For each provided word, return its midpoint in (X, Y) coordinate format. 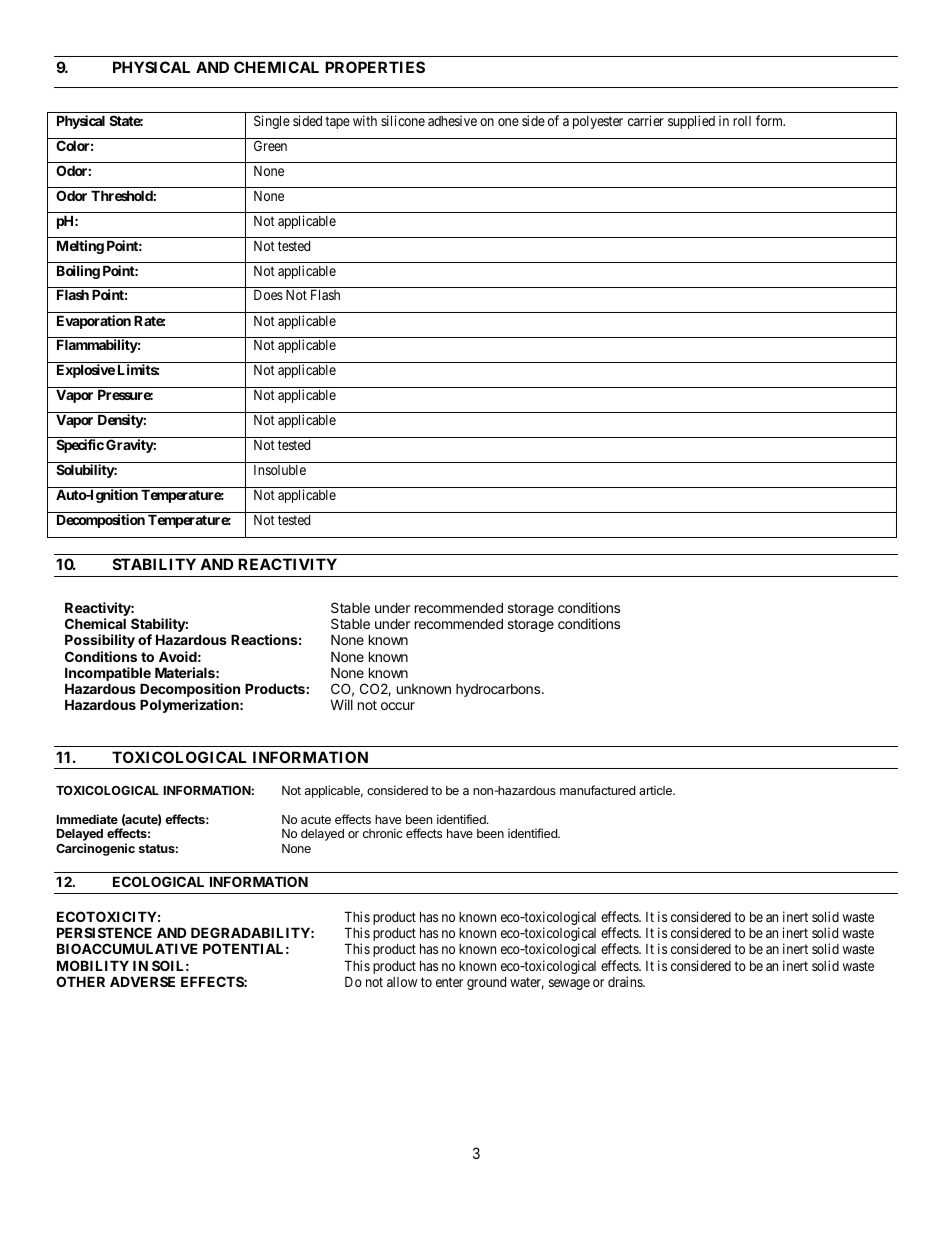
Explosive (86, 371)
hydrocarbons (499, 690)
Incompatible (108, 675)
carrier (646, 120)
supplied (691, 122)
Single (272, 122)
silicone (403, 120)
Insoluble (280, 470)
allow (402, 982)
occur (398, 706)
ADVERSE (142, 981)
